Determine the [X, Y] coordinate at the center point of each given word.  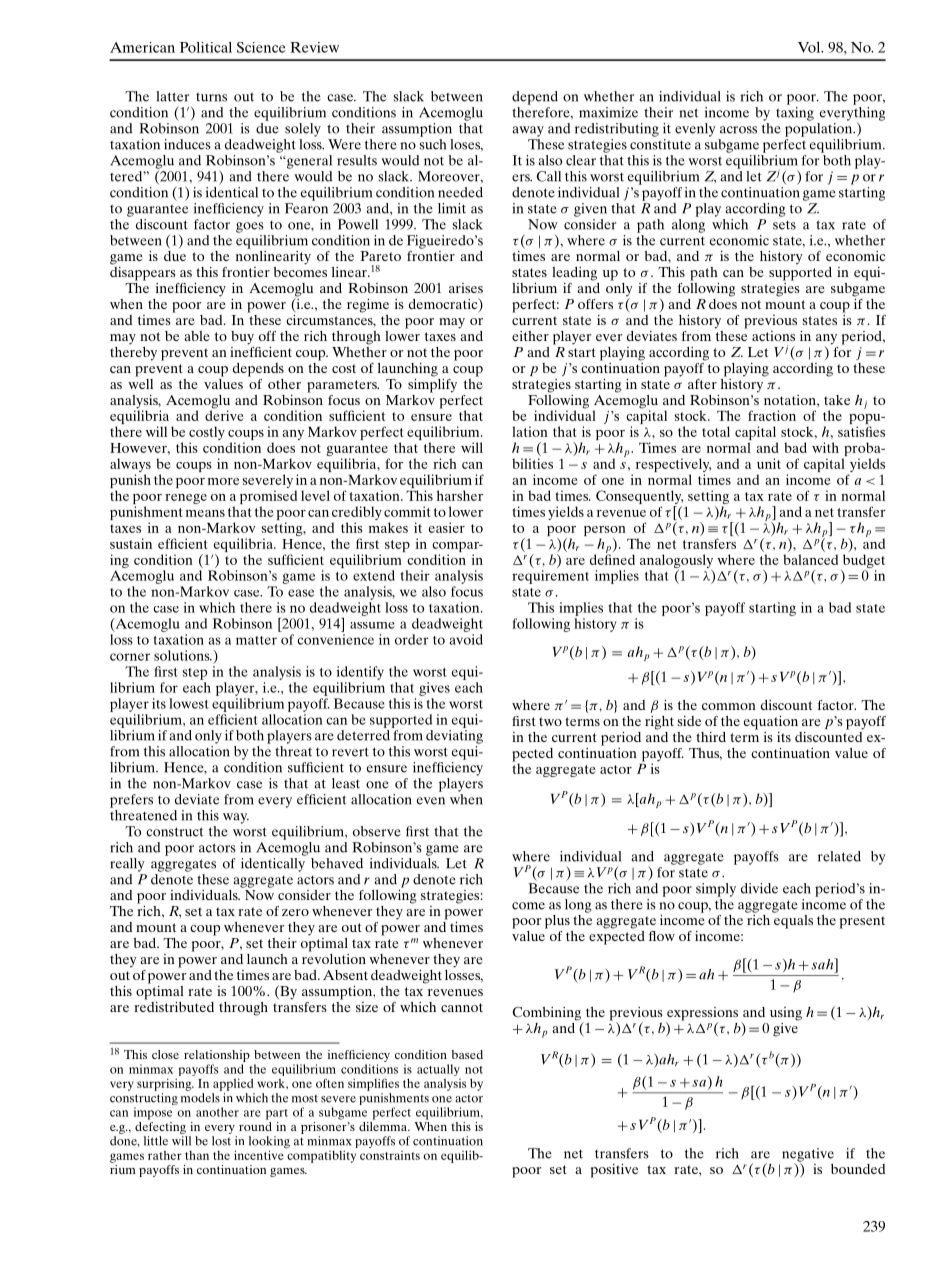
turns [211, 97]
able [197, 336]
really [127, 865]
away [528, 131]
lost [221, 1141]
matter [256, 640]
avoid [466, 639]
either [530, 336]
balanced [810, 559]
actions [773, 336]
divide [759, 888]
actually [438, 1070]
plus [557, 922]
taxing [795, 114]
